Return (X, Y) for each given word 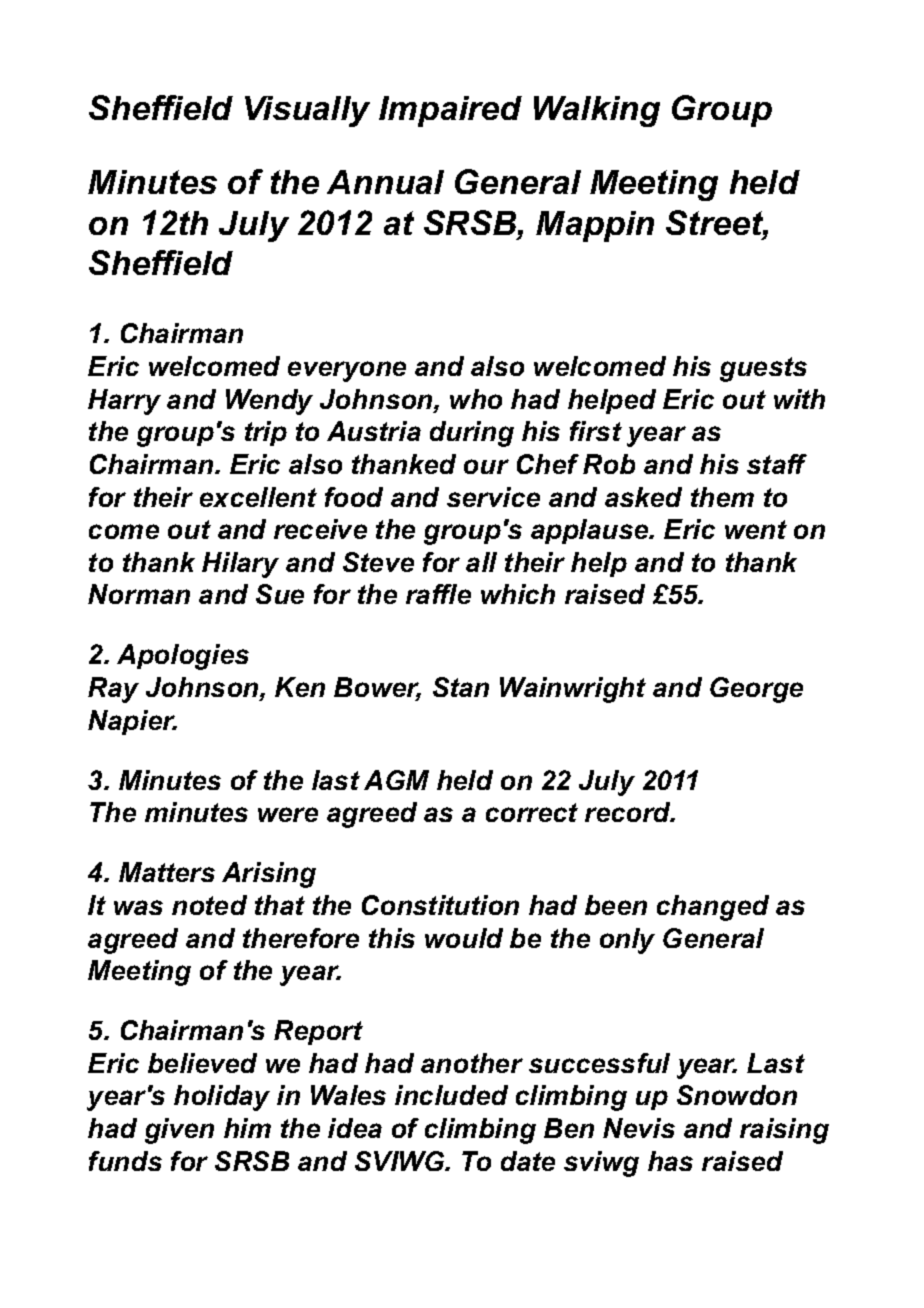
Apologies (183, 657)
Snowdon (737, 1095)
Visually (307, 111)
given (179, 1131)
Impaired (450, 111)
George (756, 690)
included (451, 1095)
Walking (597, 111)
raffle (438, 594)
